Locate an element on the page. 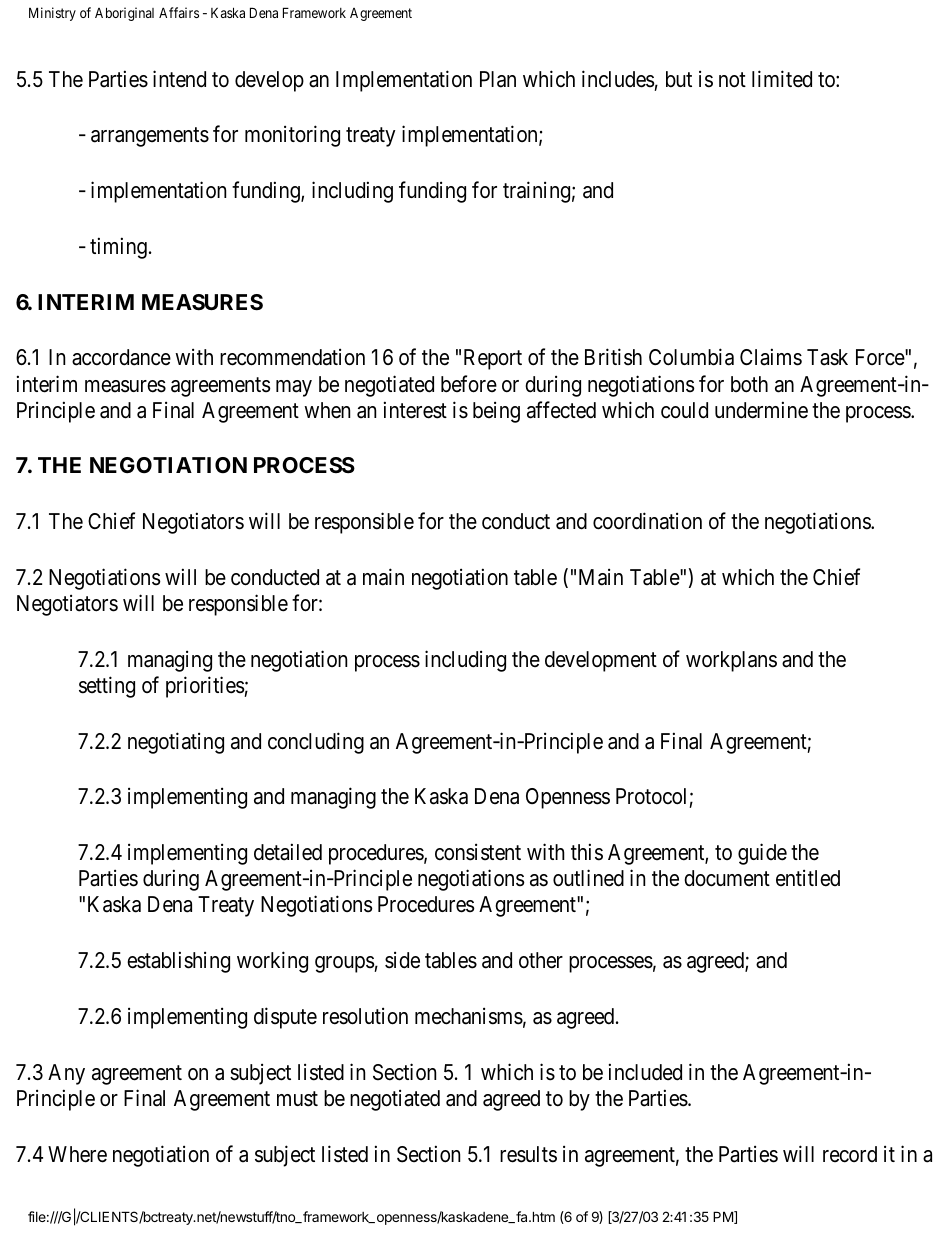 The height and width of the page is (1233, 952). consistent is located at coordinates (478, 852).
